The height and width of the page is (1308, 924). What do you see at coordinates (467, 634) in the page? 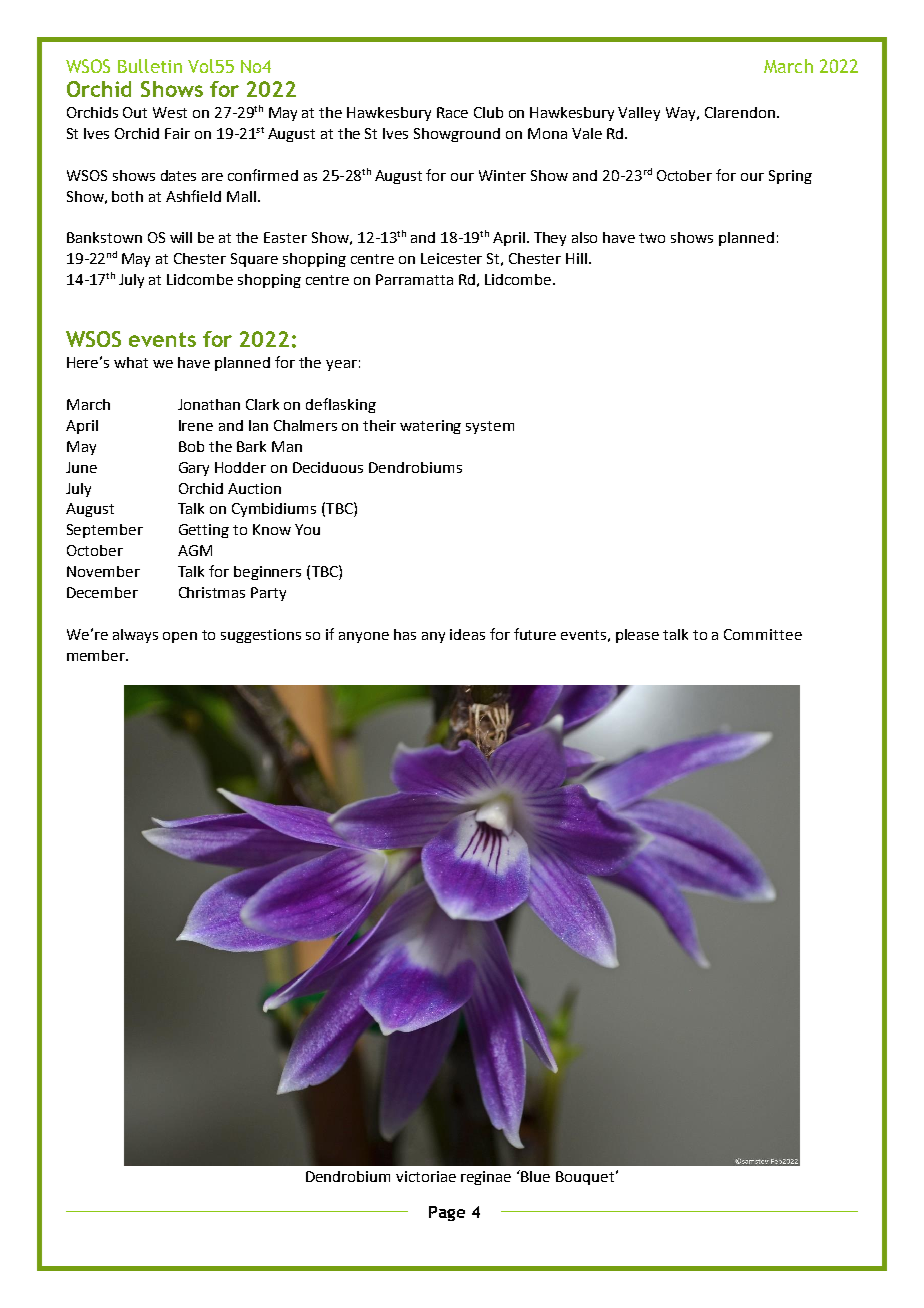
I see `ideas` at bounding box center [467, 634].
